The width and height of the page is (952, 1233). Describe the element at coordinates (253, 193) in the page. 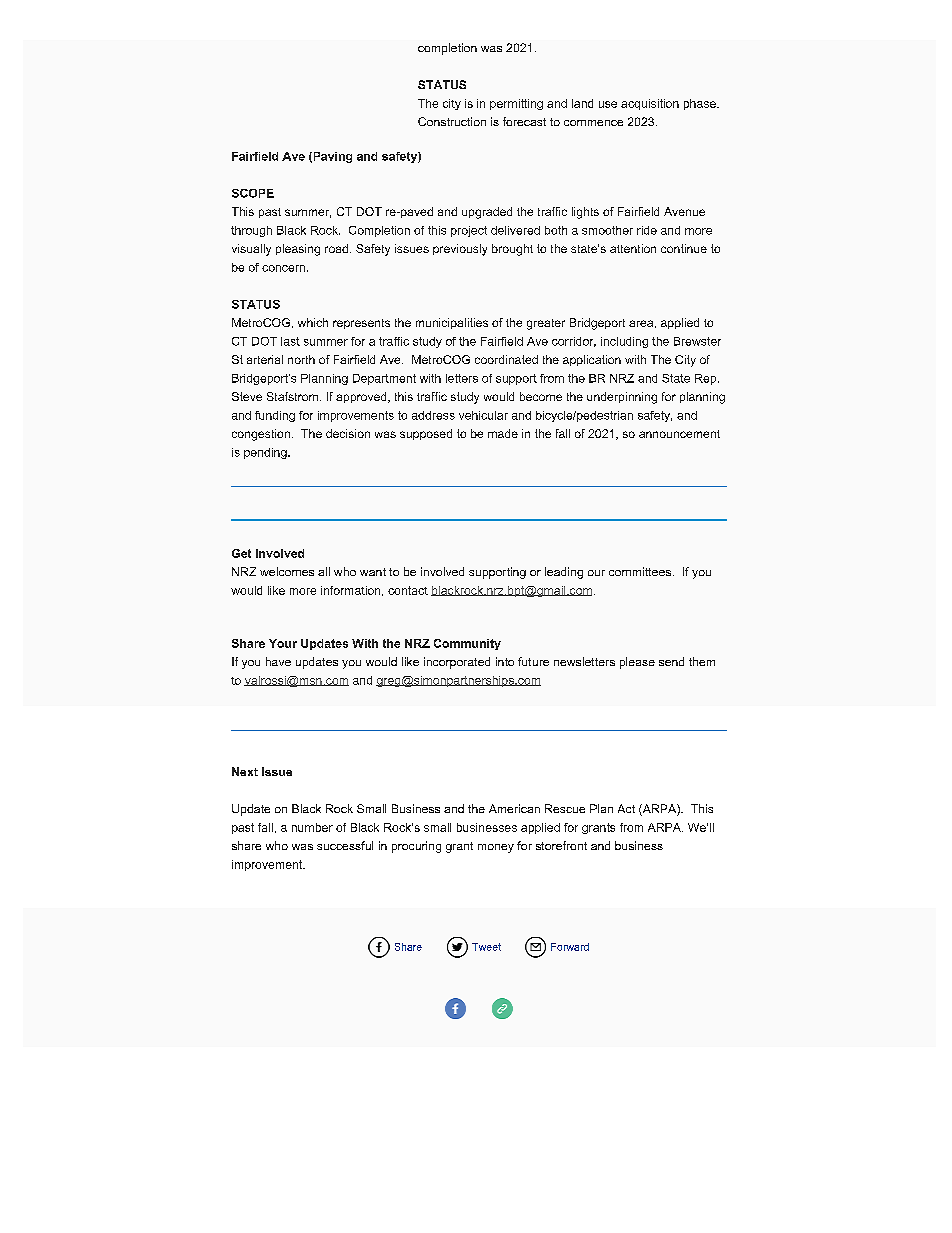

I see `SCOPE` at that location.
